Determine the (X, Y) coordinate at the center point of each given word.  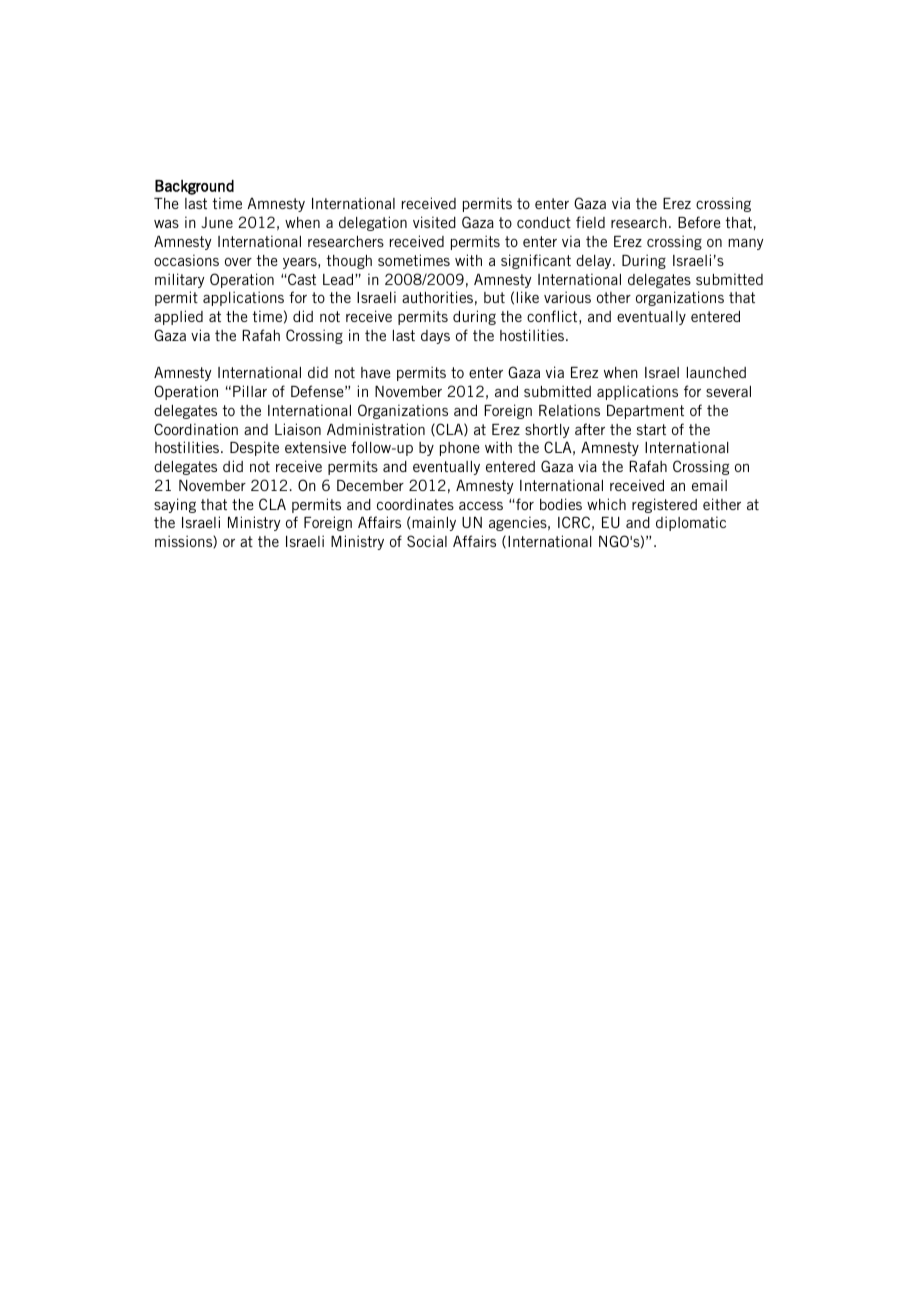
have (376, 372)
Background (194, 187)
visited (434, 222)
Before (699, 222)
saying (175, 505)
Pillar (250, 391)
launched (716, 372)
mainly (434, 523)
